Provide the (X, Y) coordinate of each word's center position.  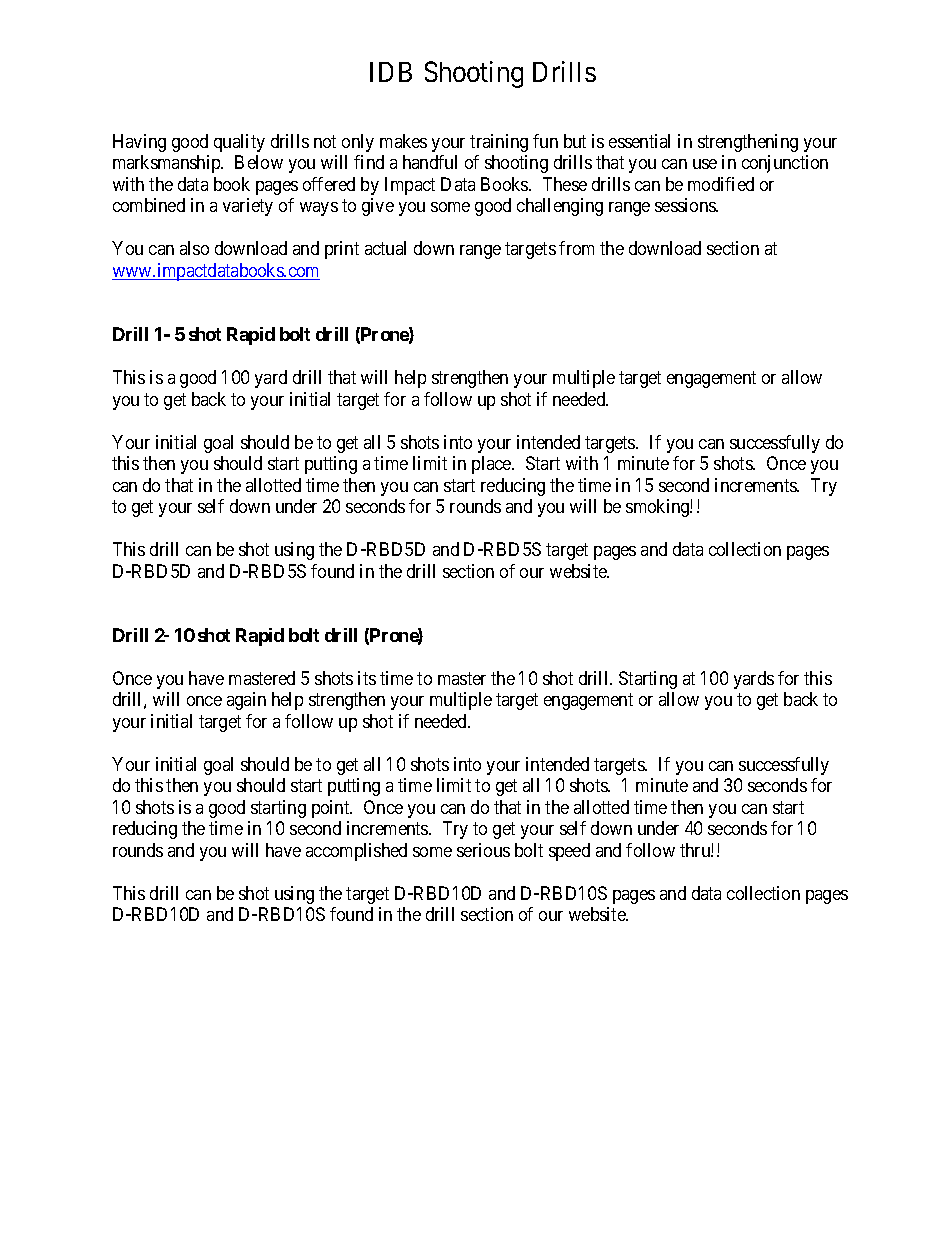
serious (483, 850)
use (705, 164)
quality (239, 143)
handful (430, 162)
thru (696, 850)
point (332, 809)
